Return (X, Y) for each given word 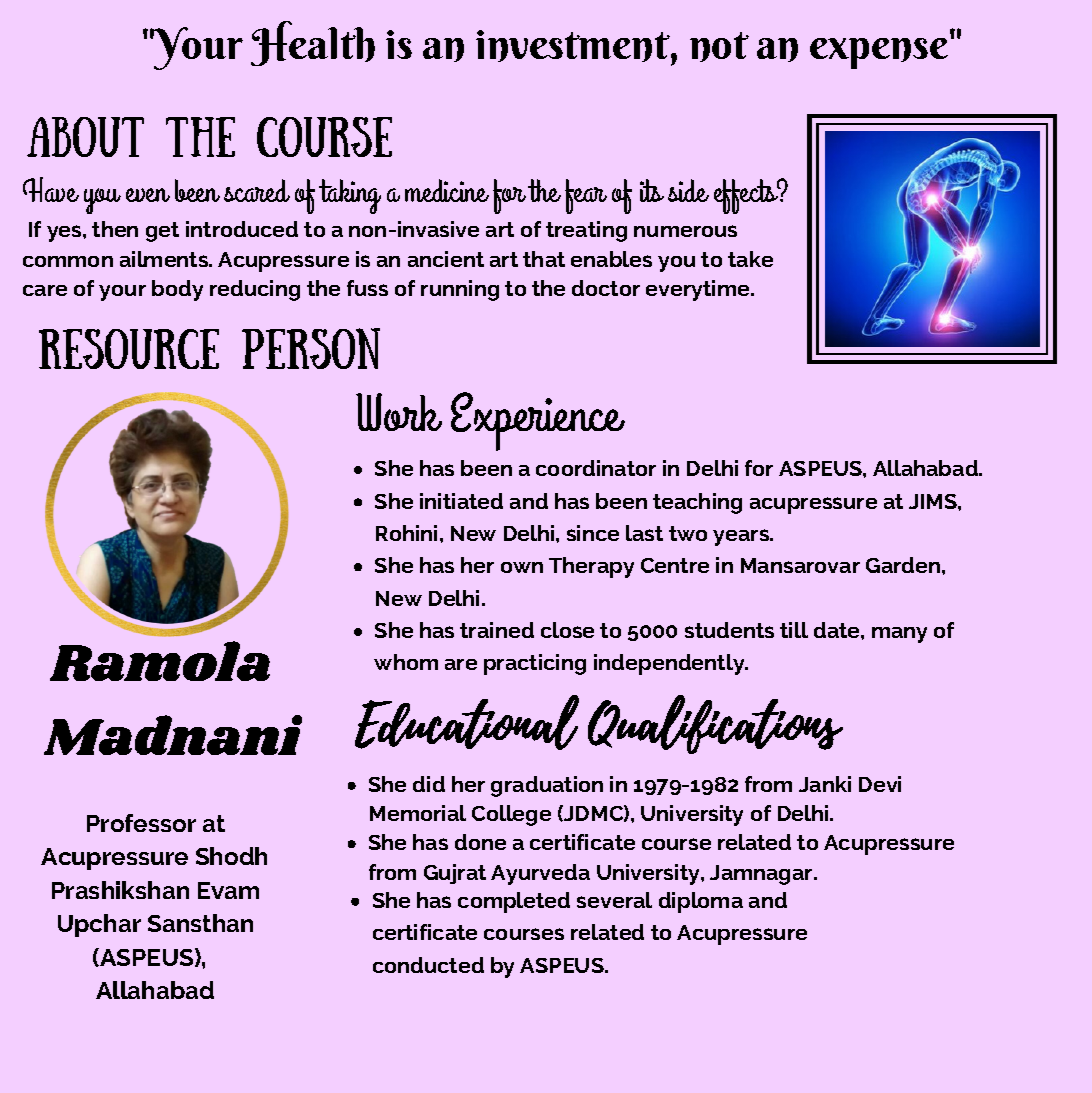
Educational (467, 722)
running (460, 290)
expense (879, 53)
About (85, 137)
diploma (701, 902)
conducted (428, 965)
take (750, 259)
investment (574, 47)
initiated (461, 501)
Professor (141, 823)
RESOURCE (129, 349)
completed (514, 902)
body (177, 290)
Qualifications (715, 724)
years (742, 537)
